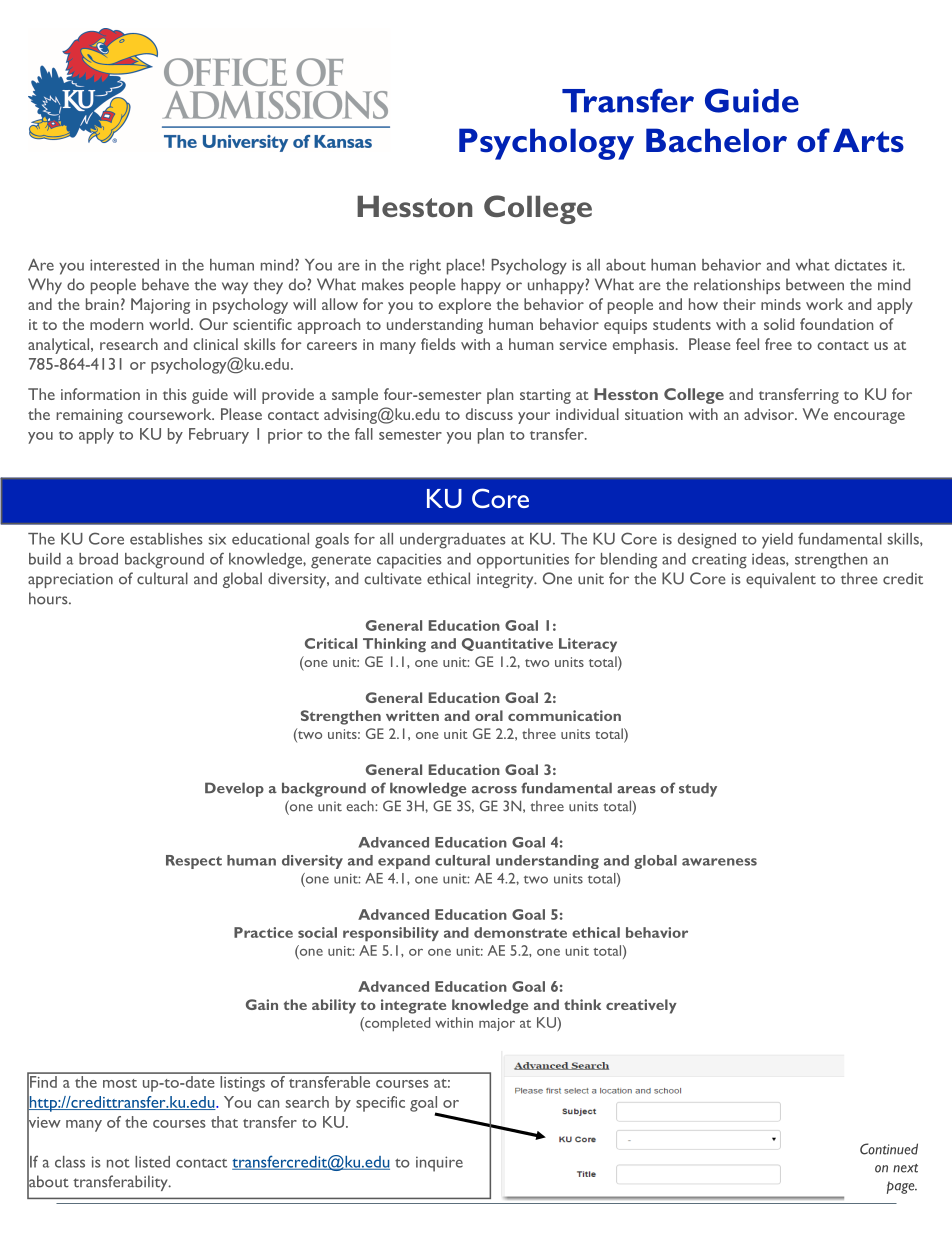 The width and height of the screenshot is (952, 1233). Describe the element at coordinates (49, 598) in the screenshot. I see `hours` at that location.
